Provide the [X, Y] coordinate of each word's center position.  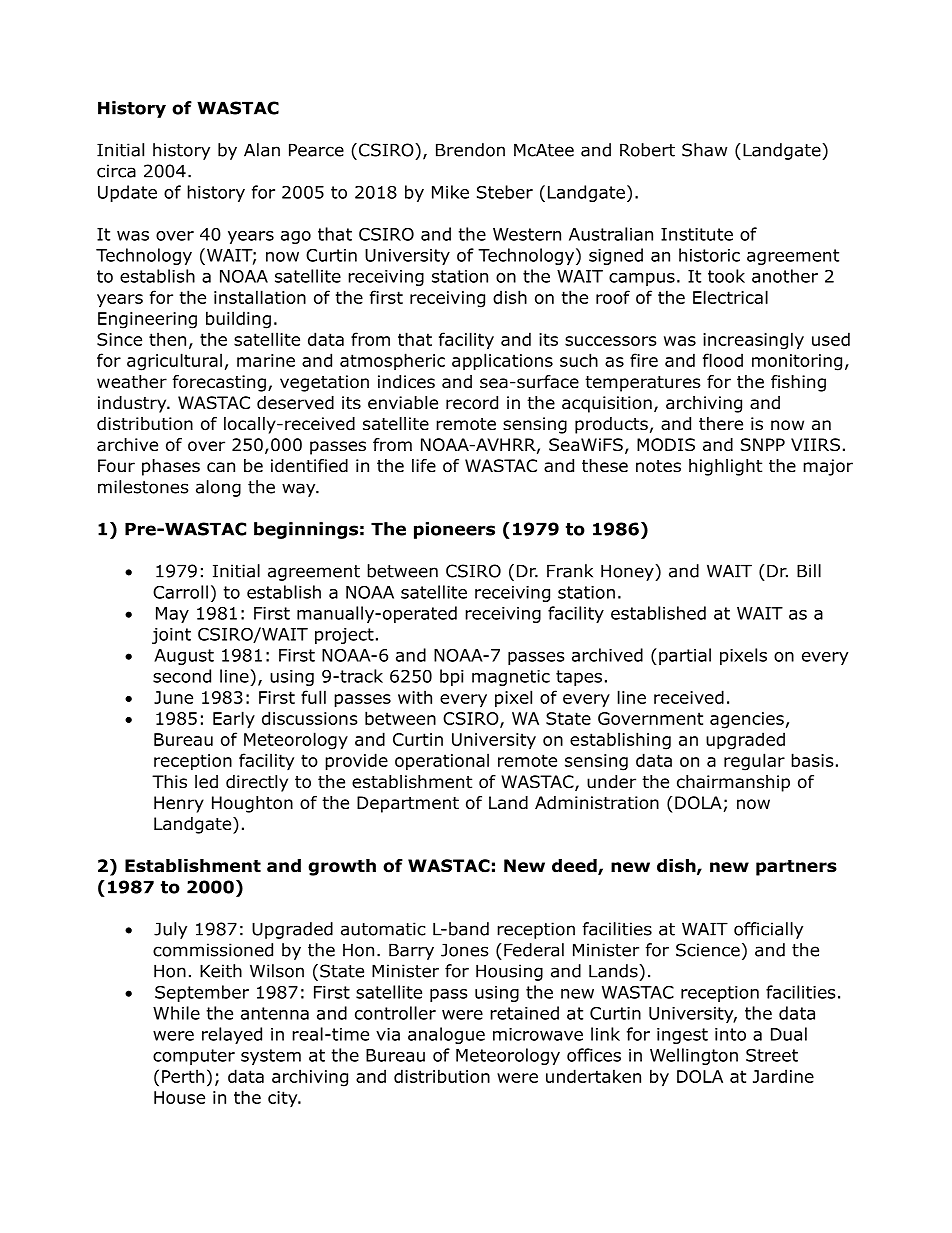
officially [768, 930]
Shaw [704, 150]
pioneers [454, 530]
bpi [452, 677]
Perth [183, 1076]
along [218, 488]
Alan [262, 150]
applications [502, 362]
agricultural [174, 362]
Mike [450, 192]
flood [723, 360]
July [170, 930]
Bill [809, 571]
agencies [747, 720]
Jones [465, 950]
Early [234, 720]
